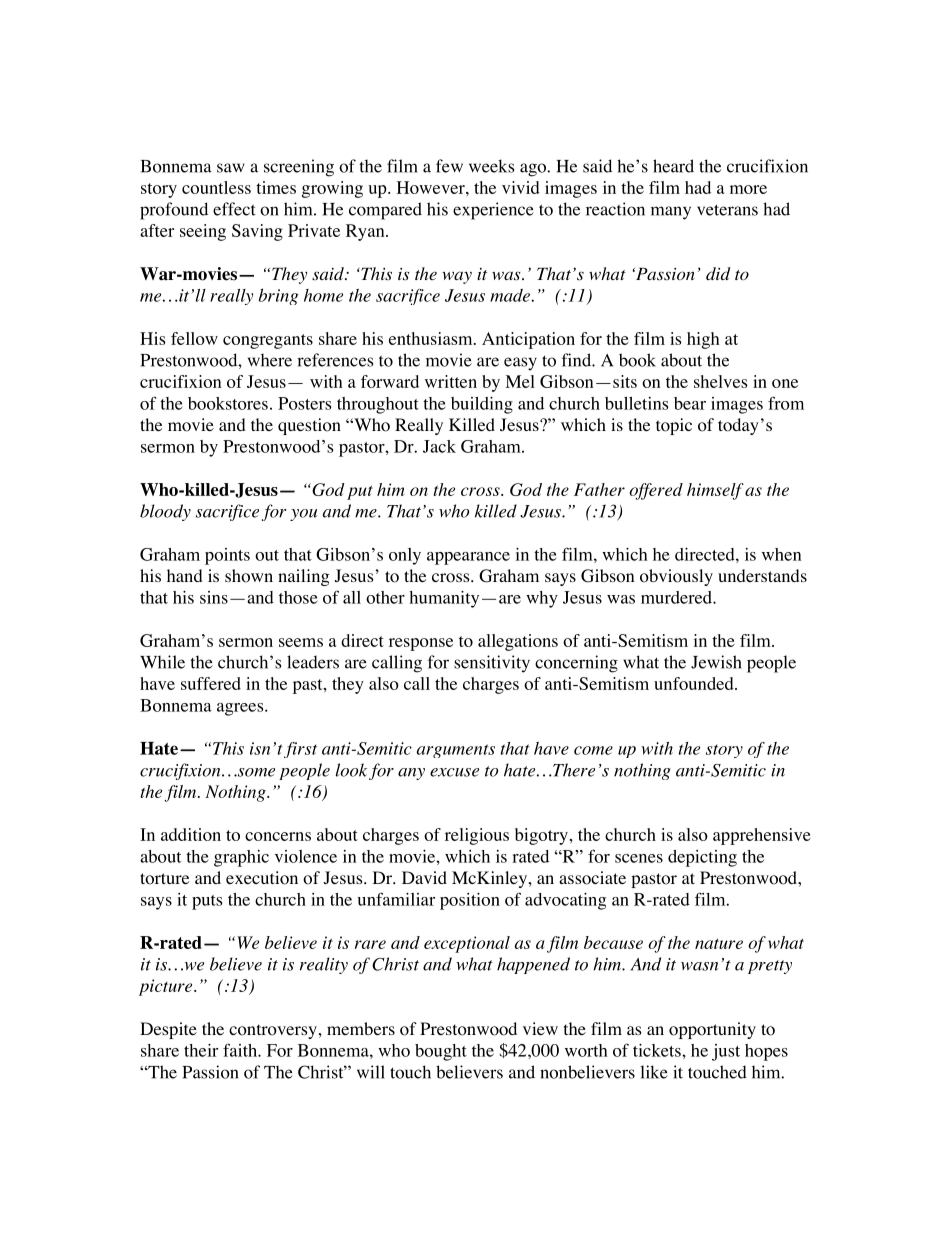 The width and height of the page is (952, 1233). Describe the element at coordinates (518, 642) in the page. I see `allegations` at that location.
